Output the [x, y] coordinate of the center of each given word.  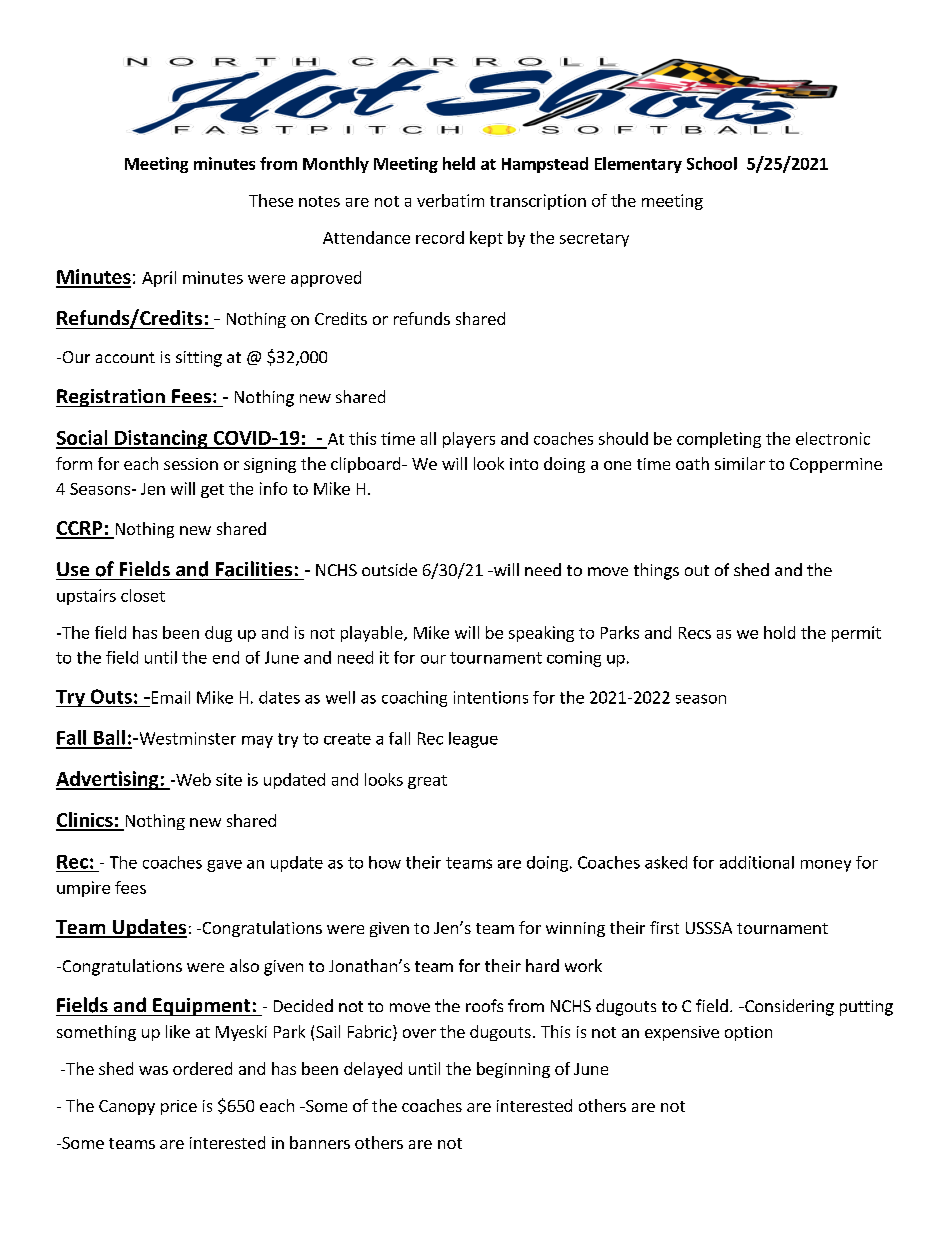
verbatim [450, 200]
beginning [513, 1070]
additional [757, 862]
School [712, 163]
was [153, 1070]
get [212, 491]
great [427, 782]
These [271, 200]
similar [740, 463]
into [524, 464]
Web [192, 779]
